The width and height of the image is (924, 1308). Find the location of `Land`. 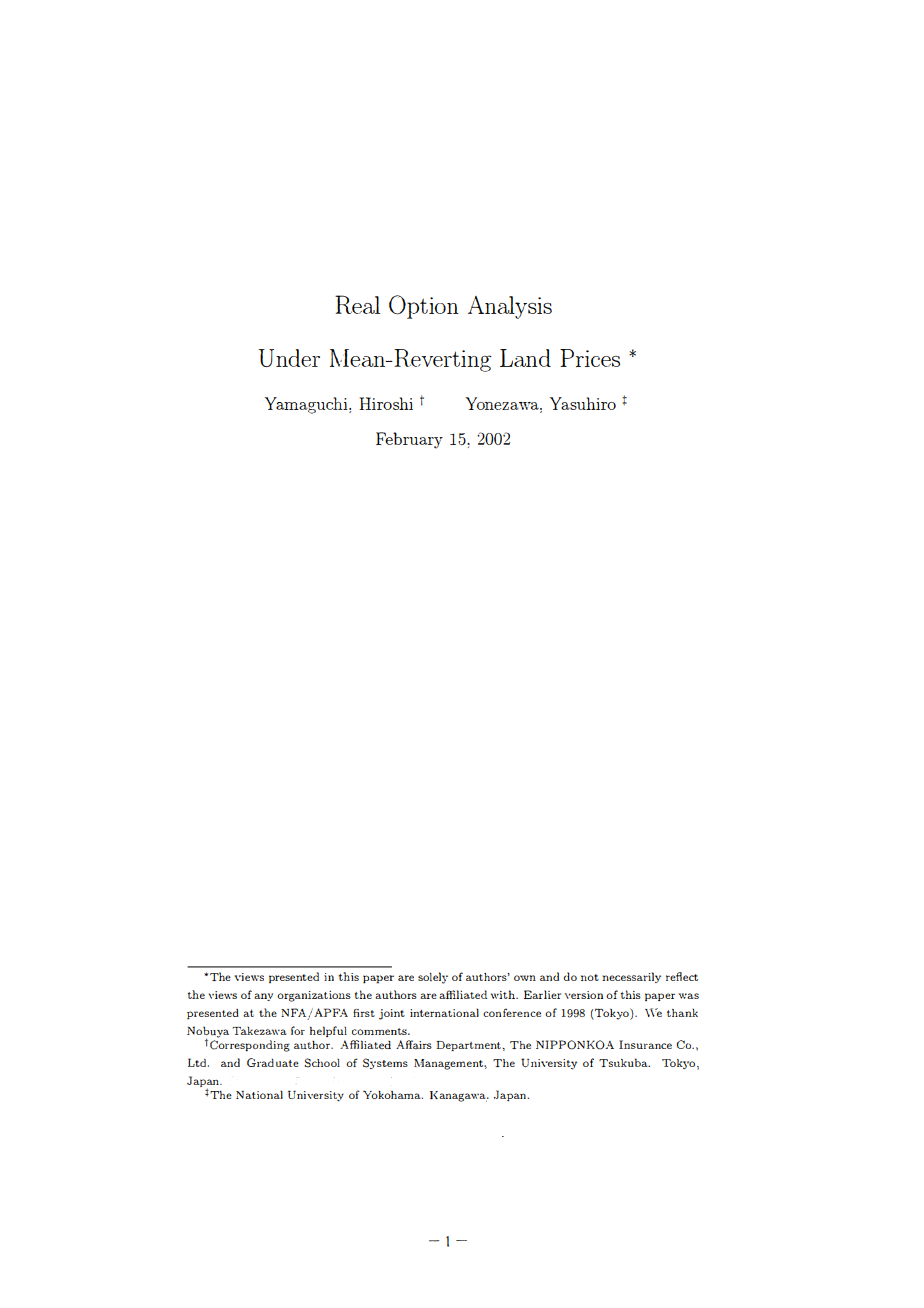

Land is located at coordinates (525, 358).
